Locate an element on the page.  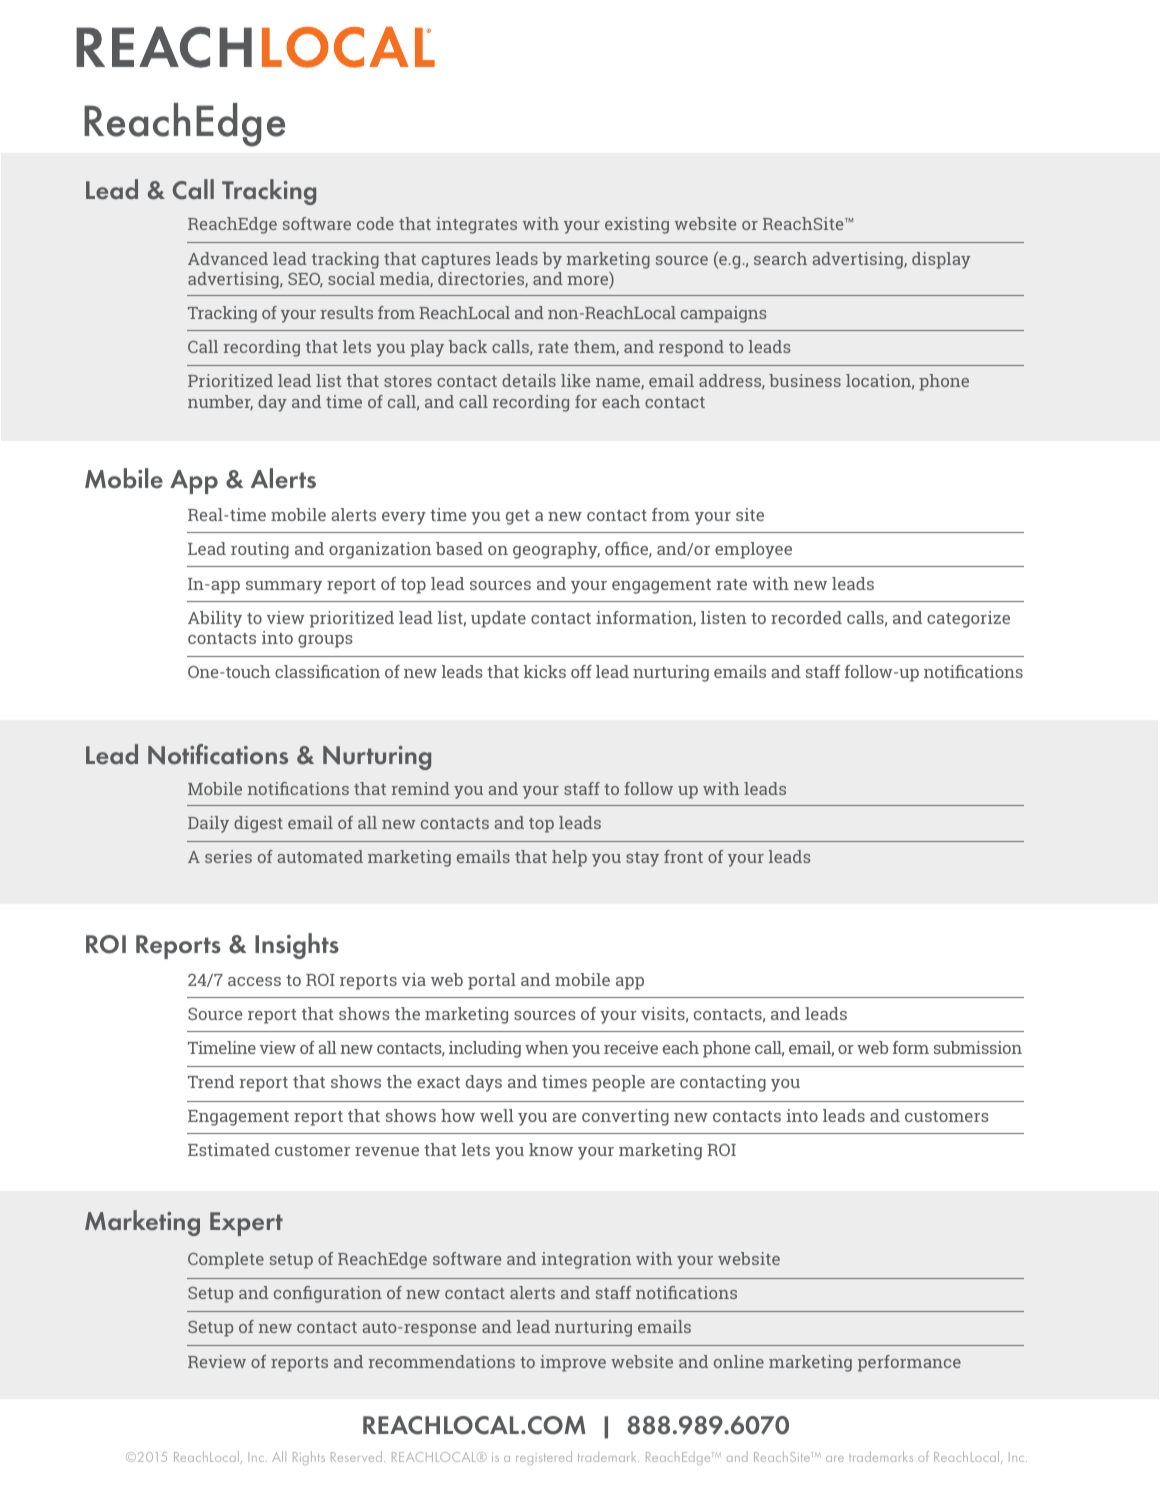
front is located at coordinates (683, 856).
